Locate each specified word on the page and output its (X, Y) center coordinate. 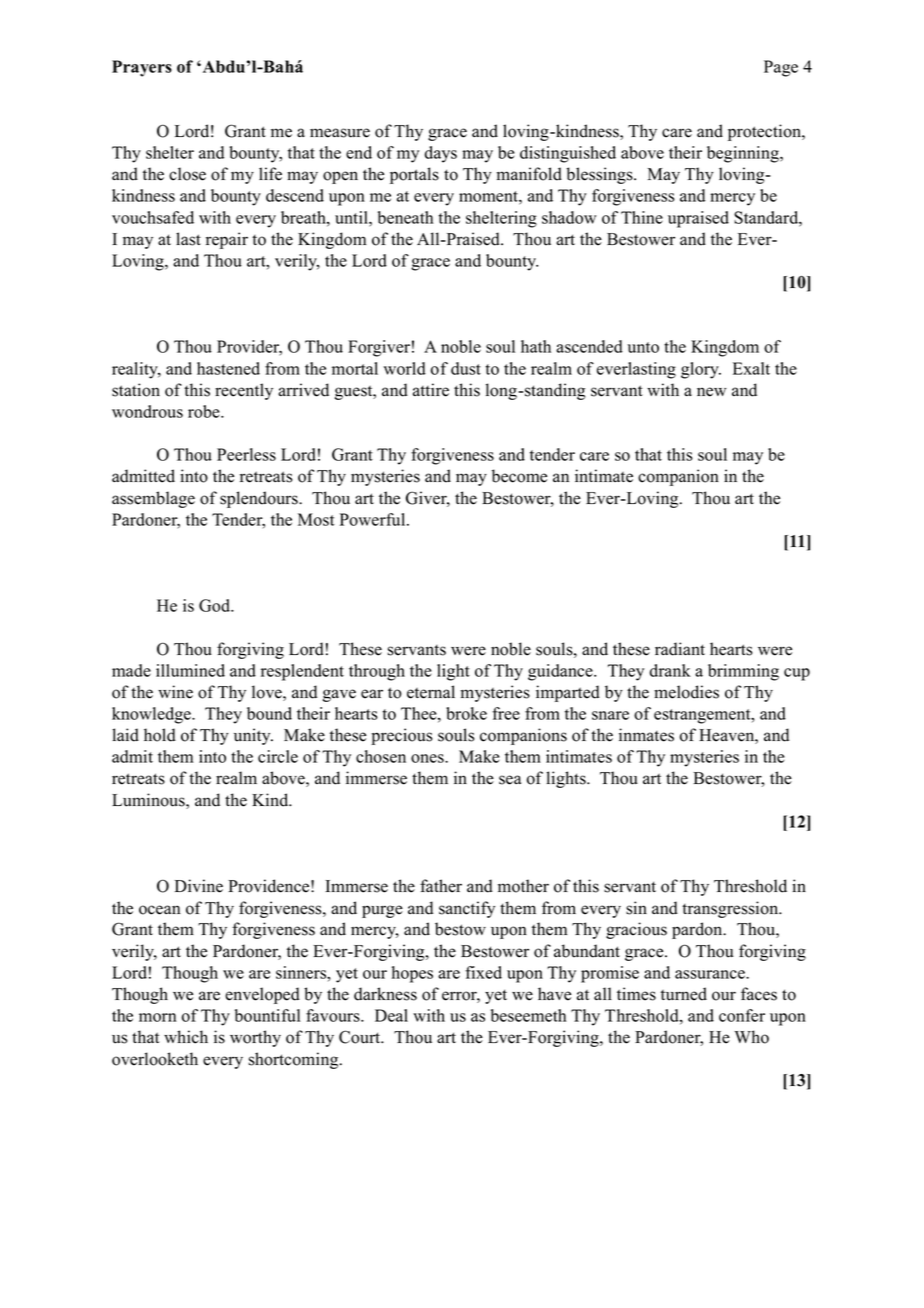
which (186, 1037)
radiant (680, 649)
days (441, 154)
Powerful (374, 519)
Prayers (142, 68)
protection (765, 132)
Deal (391, 1015)
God (216, 605)
